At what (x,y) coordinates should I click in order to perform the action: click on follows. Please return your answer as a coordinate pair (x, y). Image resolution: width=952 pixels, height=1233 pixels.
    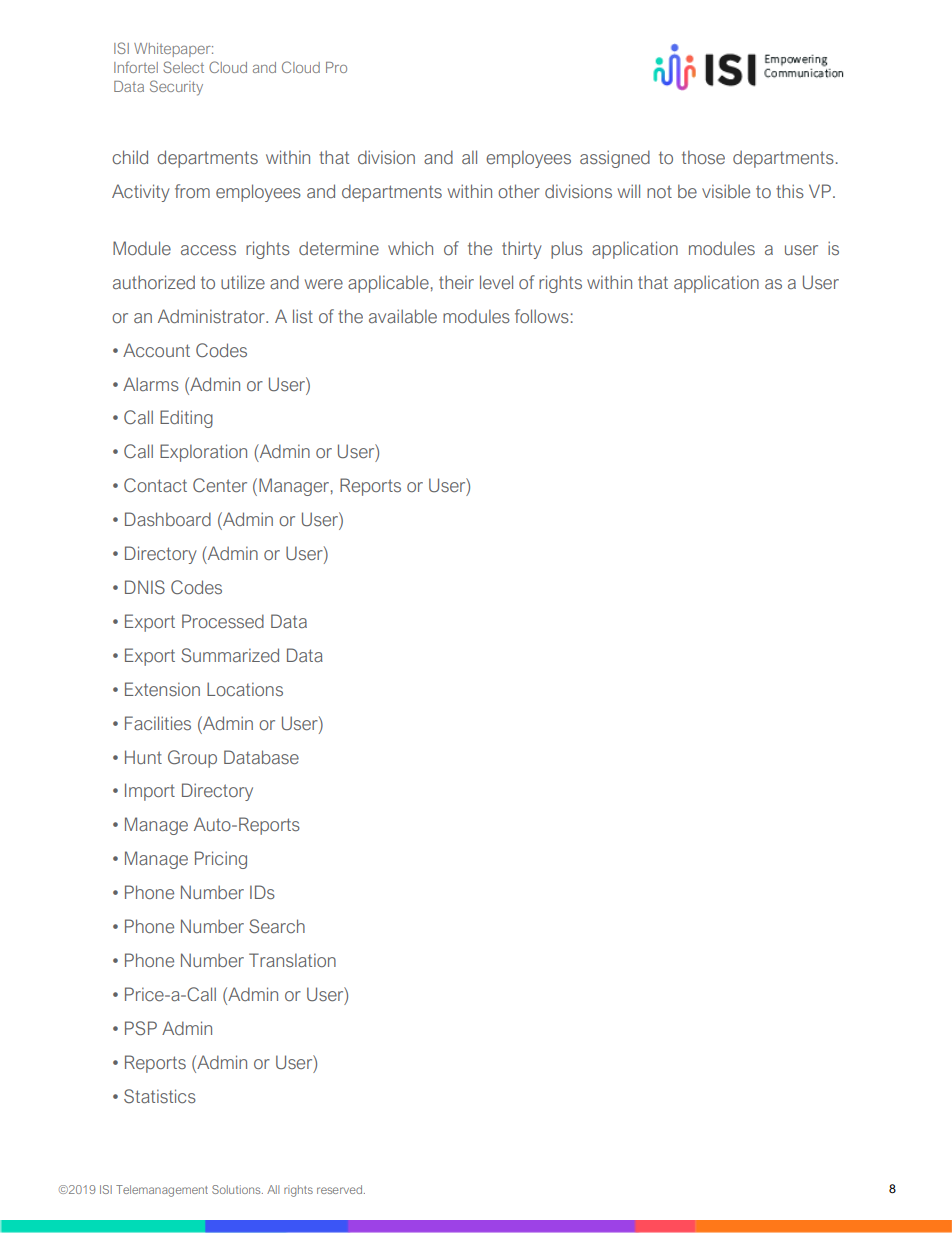
    Looking at the image, I should click on (542, 316).
